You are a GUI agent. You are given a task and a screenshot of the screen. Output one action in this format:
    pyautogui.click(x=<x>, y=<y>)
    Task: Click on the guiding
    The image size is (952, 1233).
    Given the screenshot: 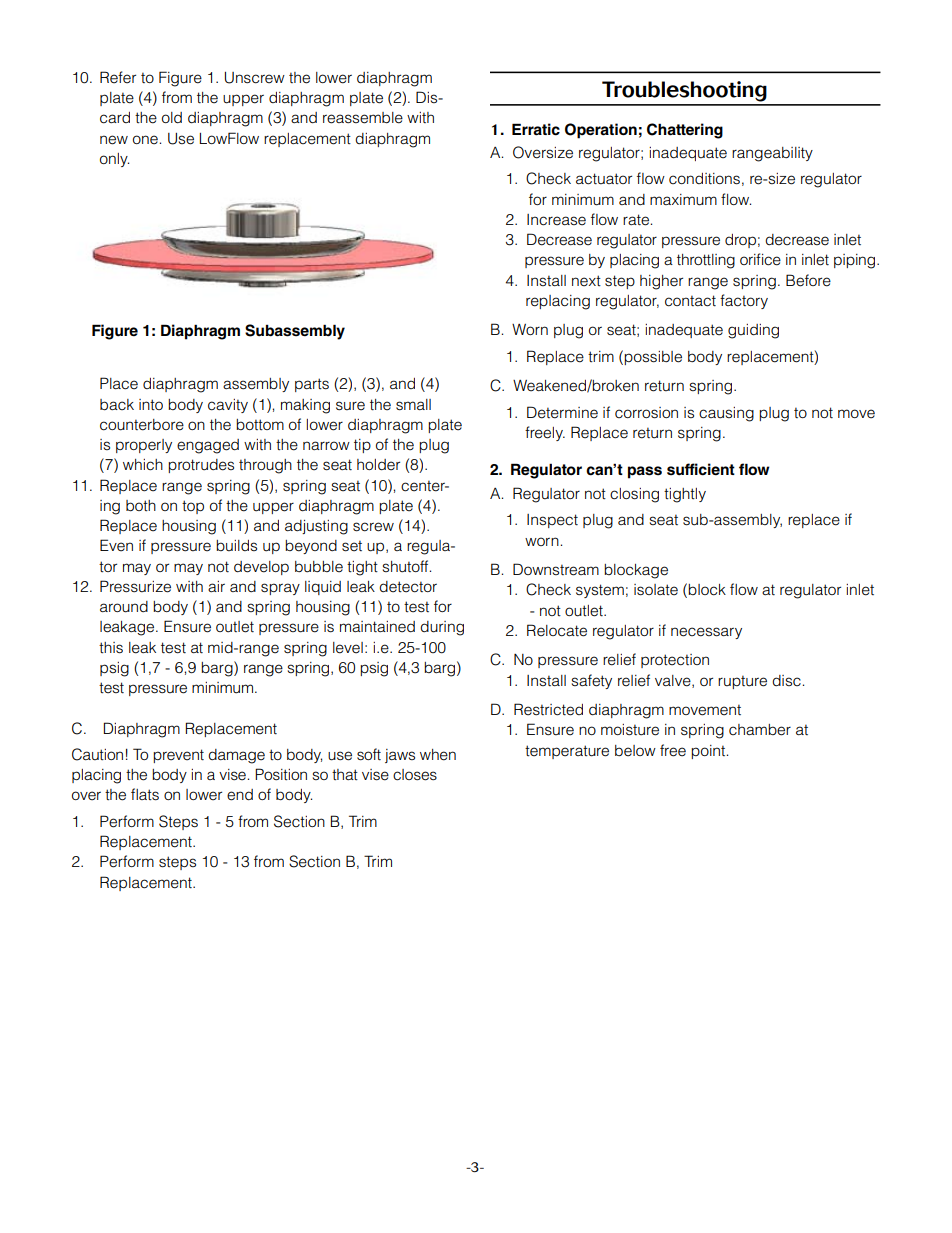 What is the action you would take?
    pyautogui.click(x=753, y=331)
